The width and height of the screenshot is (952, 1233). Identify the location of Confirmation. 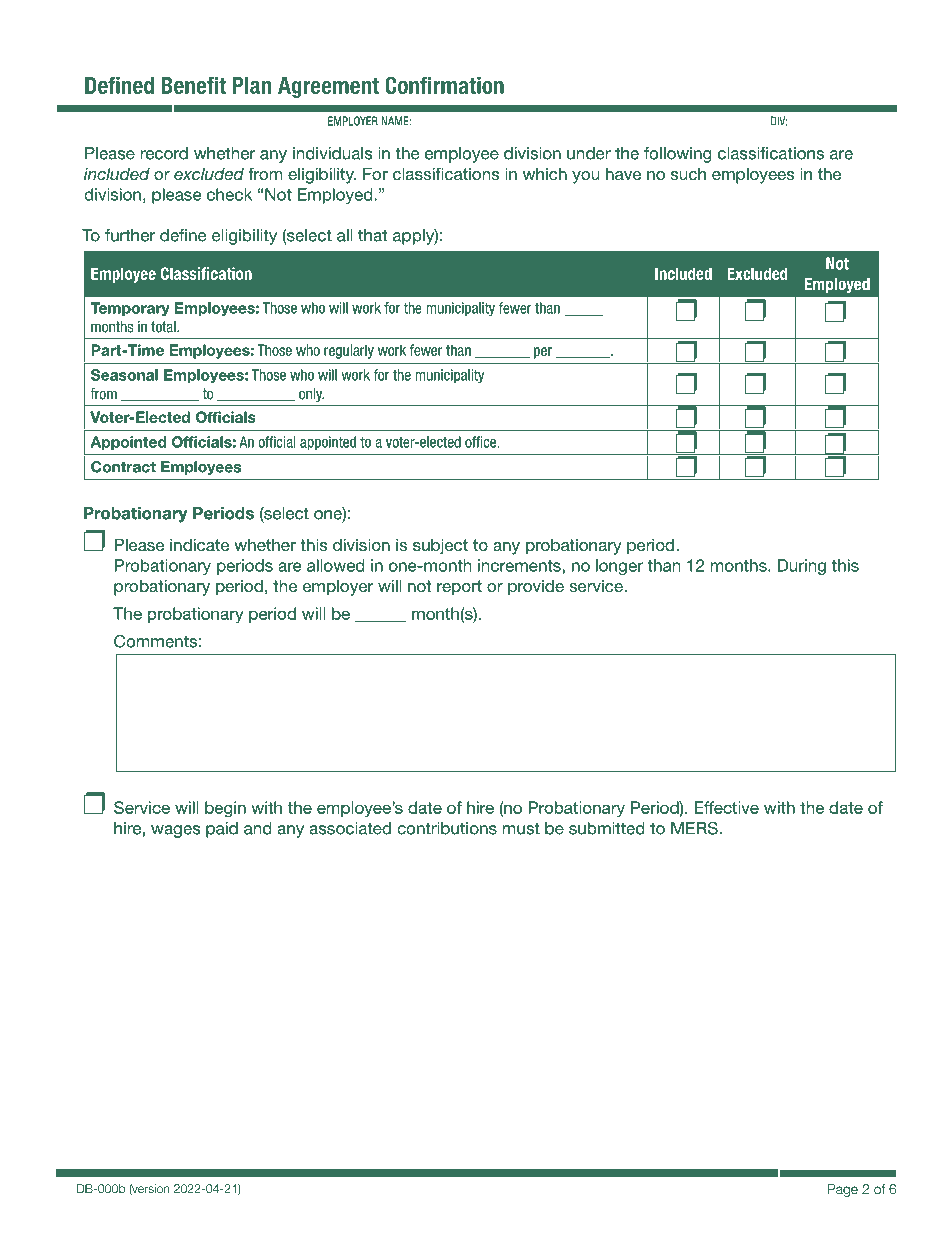
(444, 85).
